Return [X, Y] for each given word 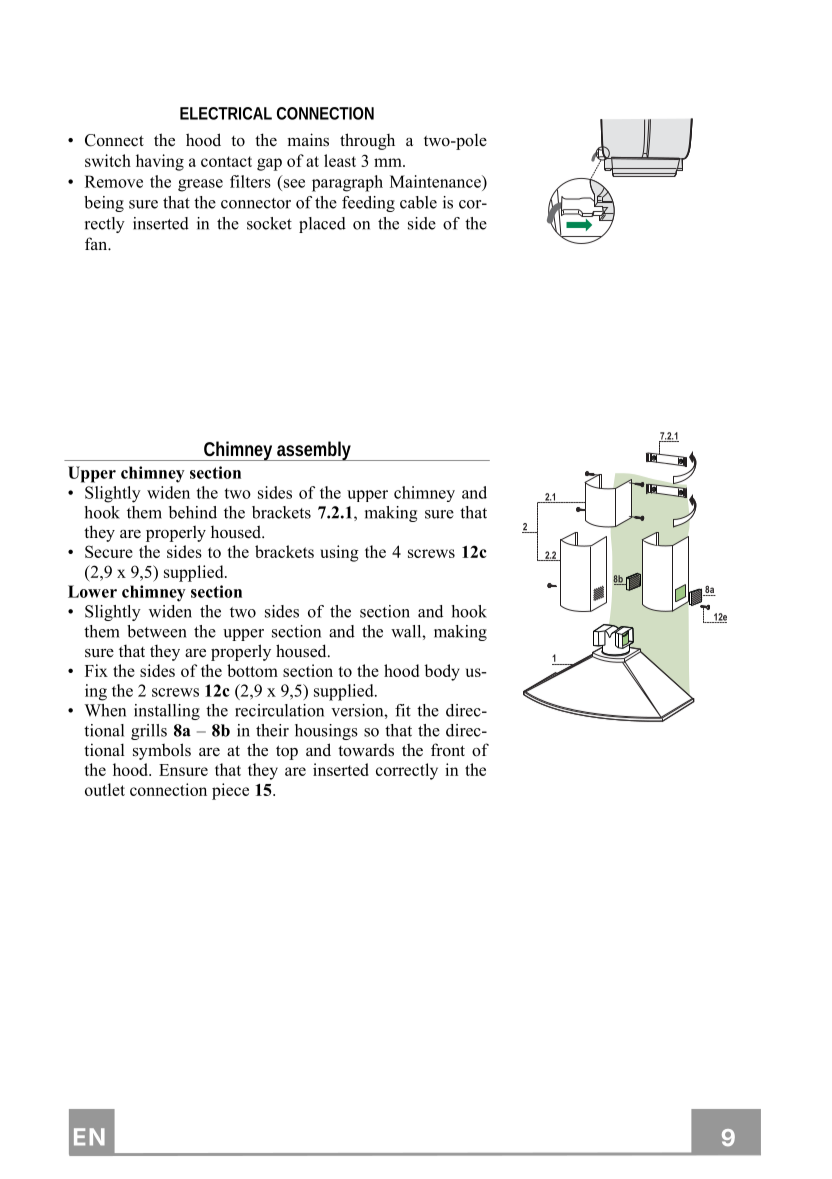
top [287, 752]
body [442, 672]
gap [269, 164]
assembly [314, 451]
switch [108, 160]
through [367, 141]
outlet [105, 789]
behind [193, 512]
